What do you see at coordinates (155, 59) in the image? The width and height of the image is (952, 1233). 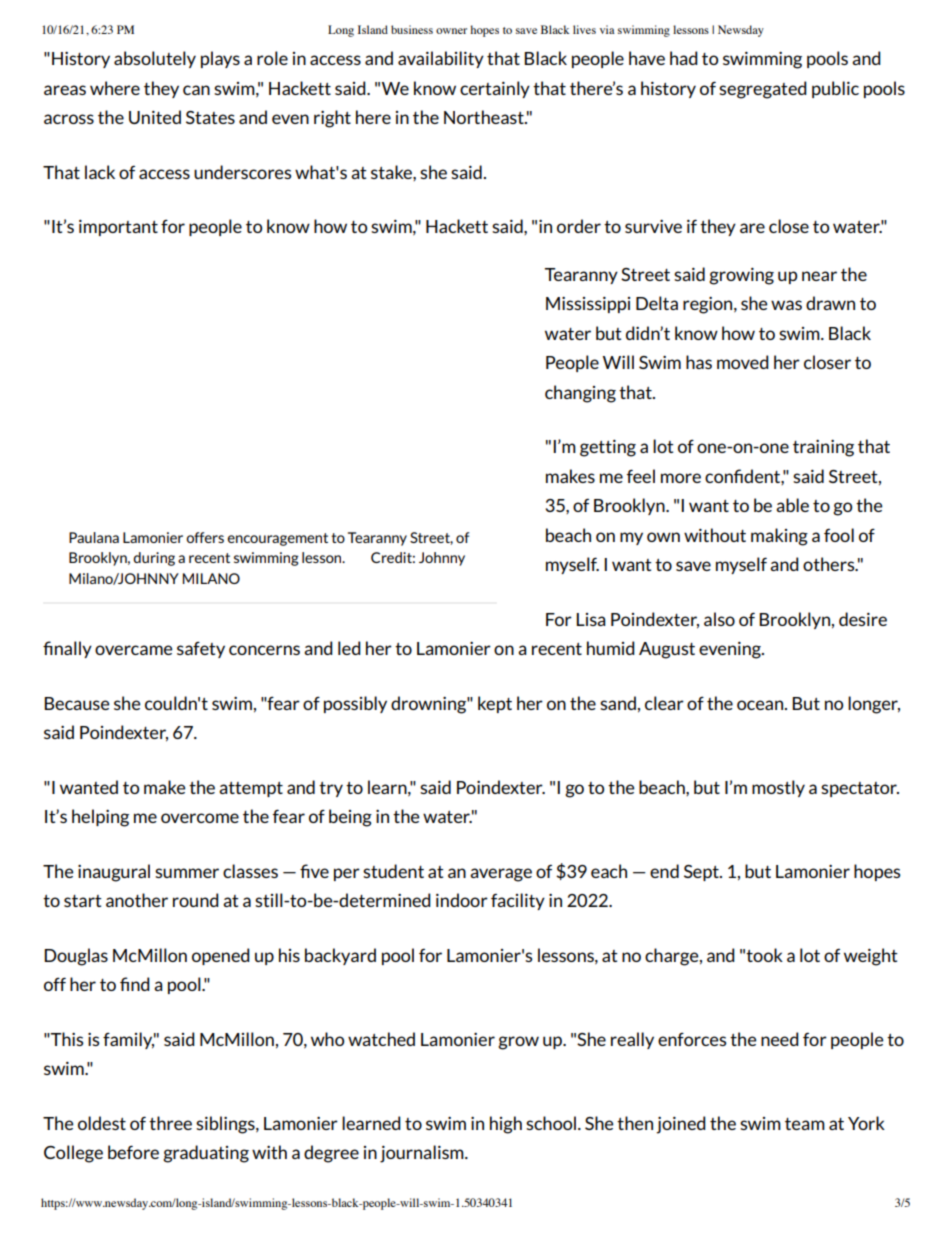 I see `absolutely` at bounding box center [155, 59].
